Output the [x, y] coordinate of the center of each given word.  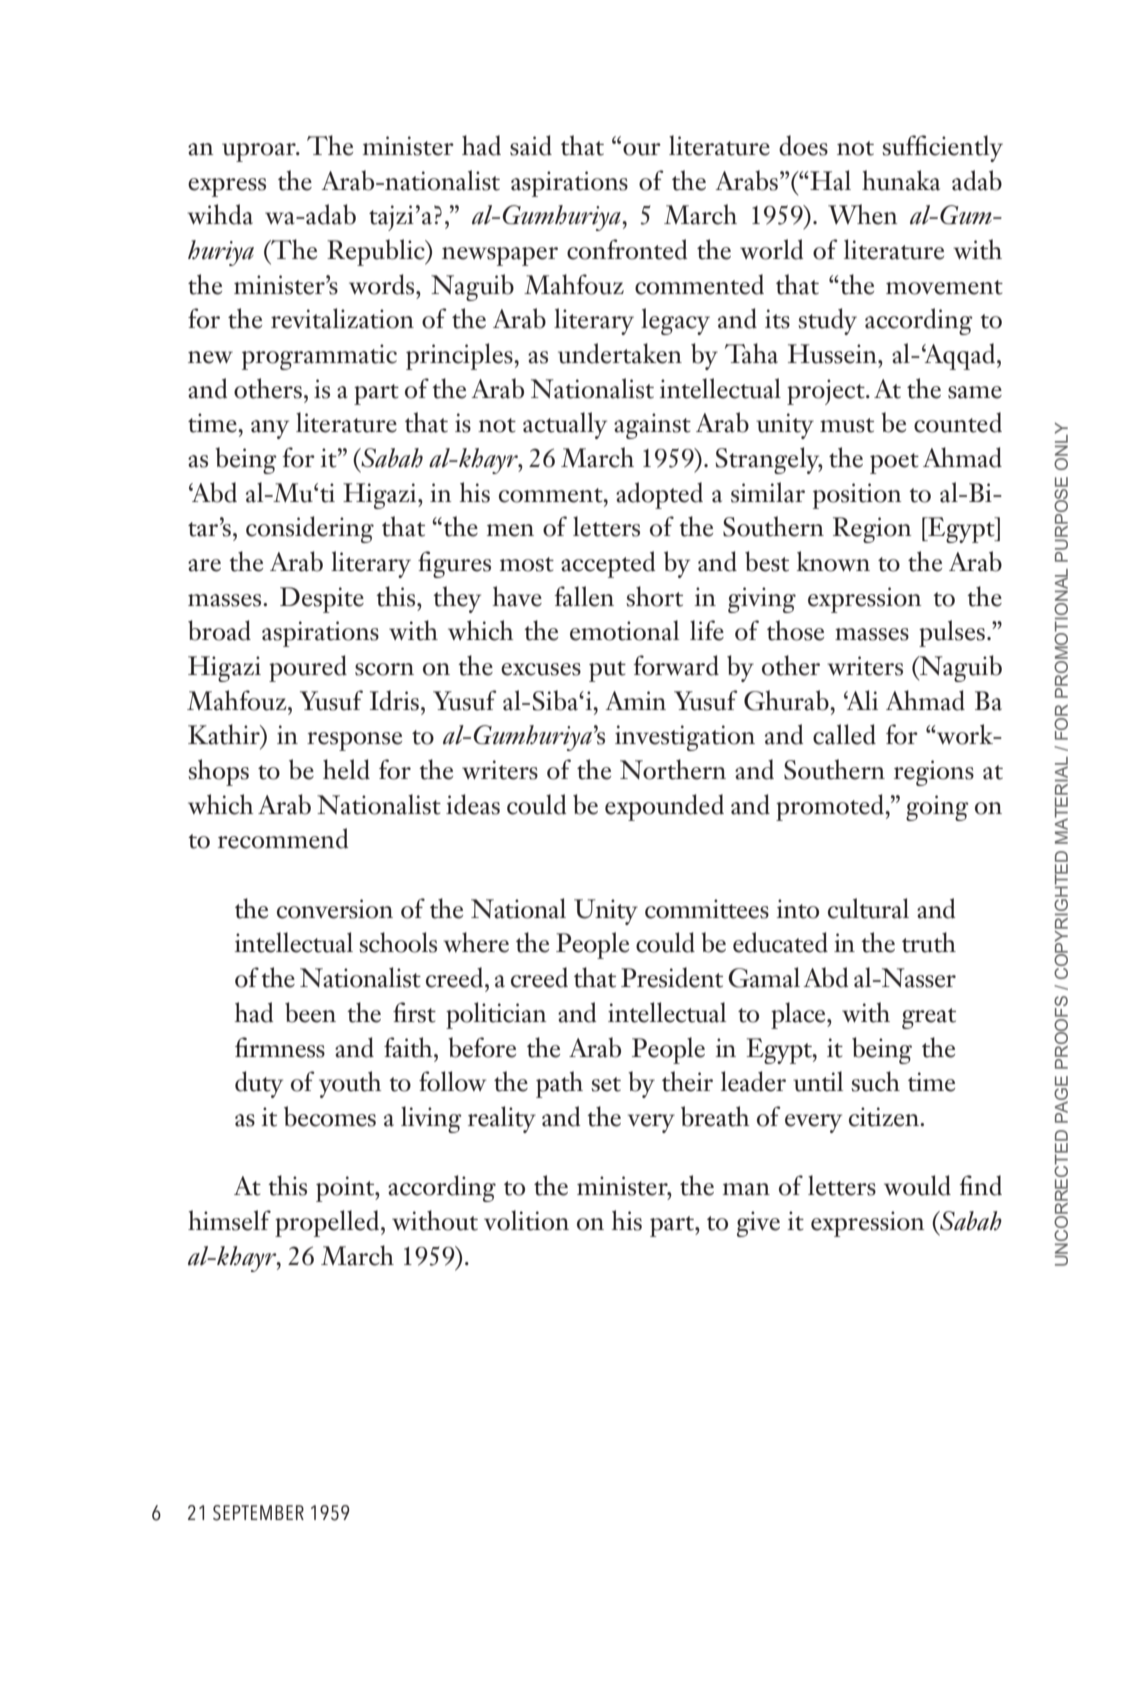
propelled [328, 1223]
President [672, 977]
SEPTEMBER [258, 1513]
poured [308, 668]
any [270, 429]
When [863, 214]
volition [526, 1220]
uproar [260, 152]
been [310, 1012]
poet [894, 463]
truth [929, 942]
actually [565, 425]
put [607, 671]
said [531, 145]
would [917, 1185]
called [844, 734]
